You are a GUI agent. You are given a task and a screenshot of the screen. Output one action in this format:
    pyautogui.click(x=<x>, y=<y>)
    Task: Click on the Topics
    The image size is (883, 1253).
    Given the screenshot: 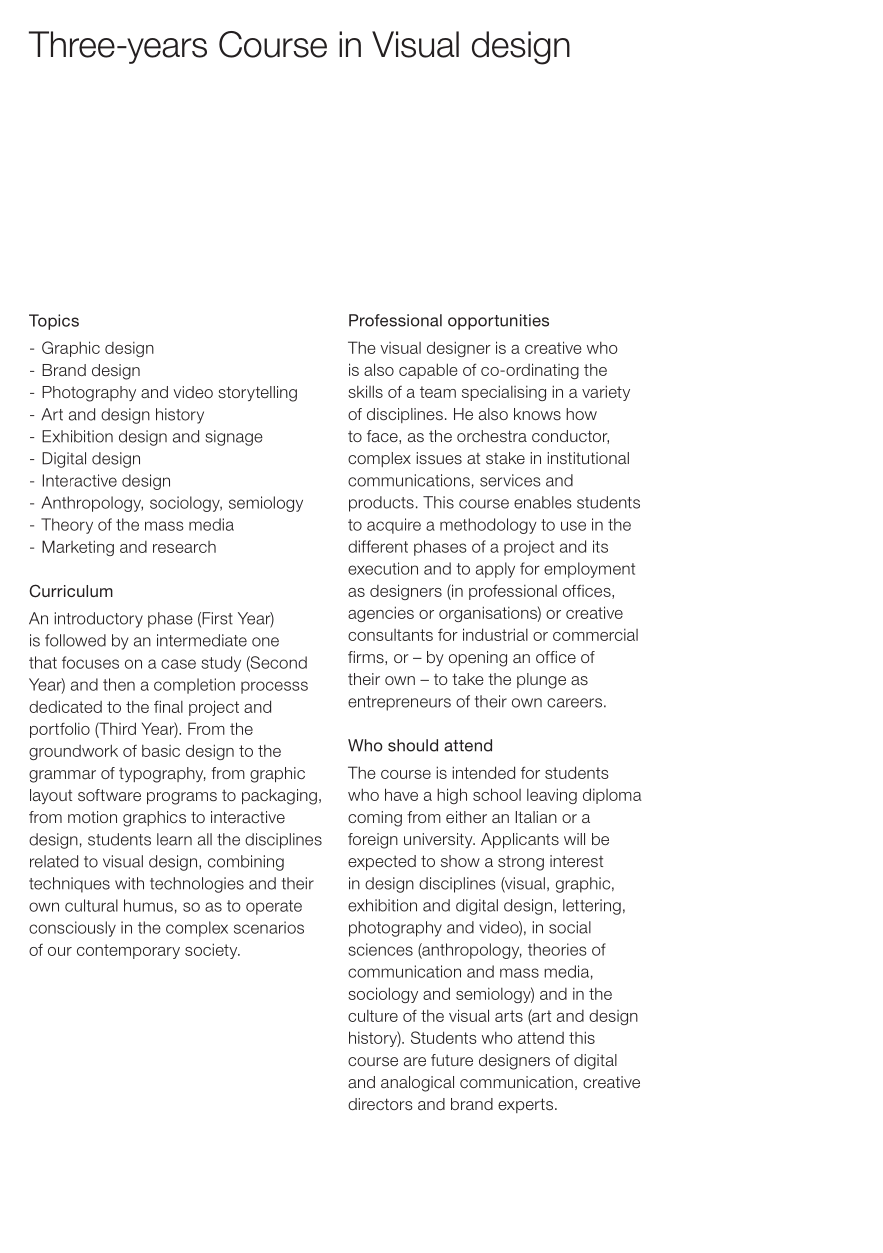 What is the action you would take?
    pyautogui.click(x=54, y=322)
